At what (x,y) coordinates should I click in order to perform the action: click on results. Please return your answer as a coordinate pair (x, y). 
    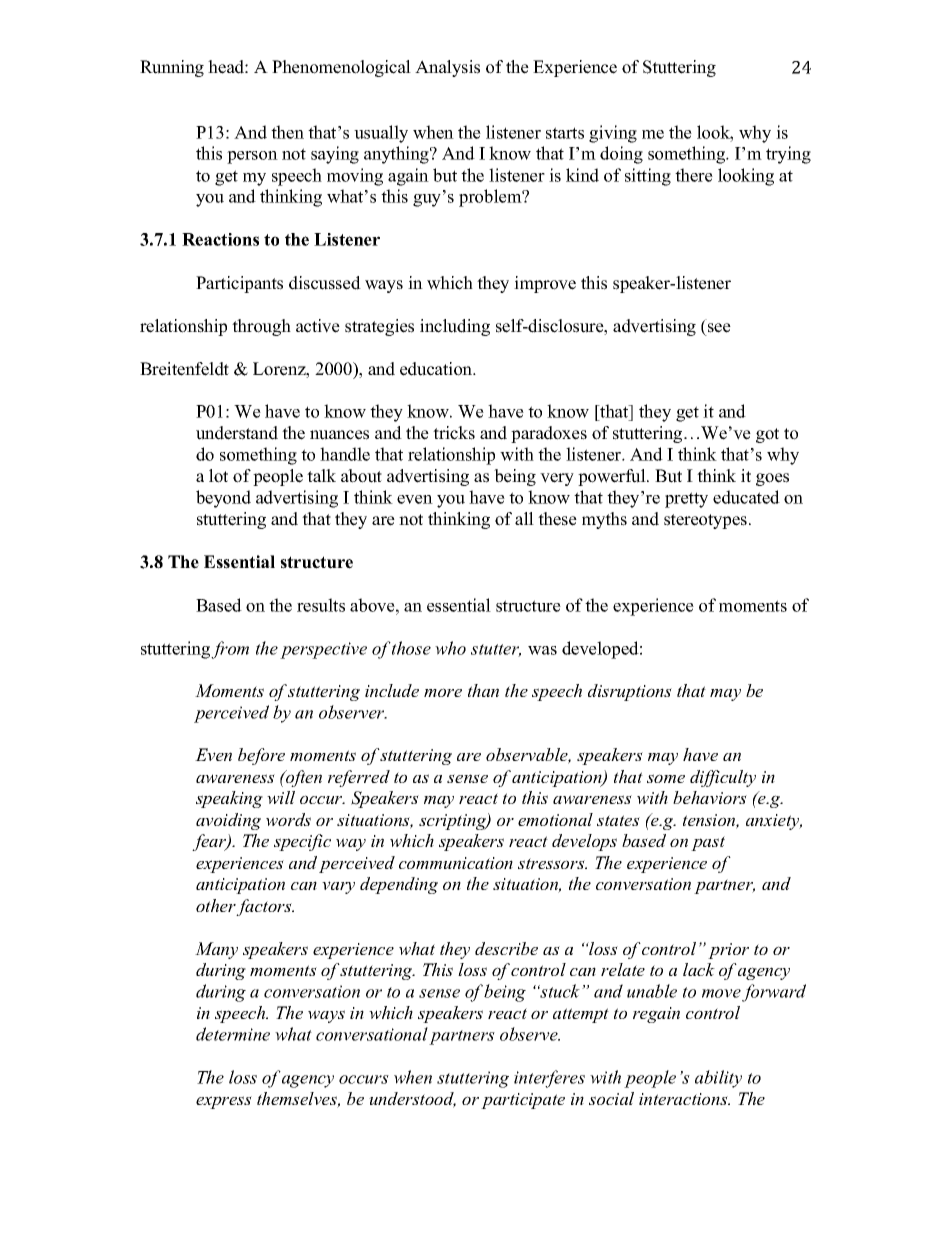
    Looking at the image, I should click on (321, 605).
